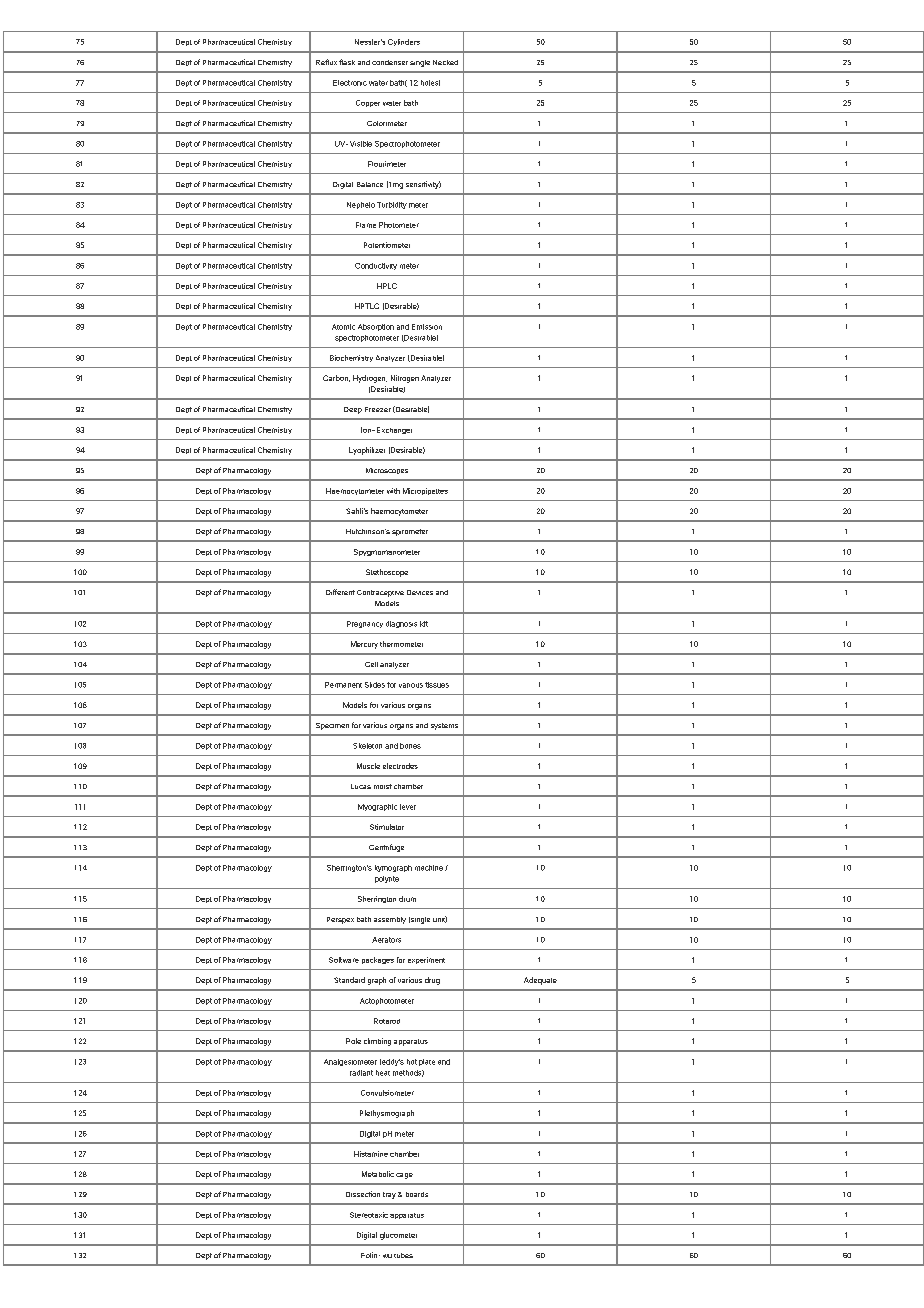 This image has height=1308, width=924. I want to click on Emission, so click(427, 327).
